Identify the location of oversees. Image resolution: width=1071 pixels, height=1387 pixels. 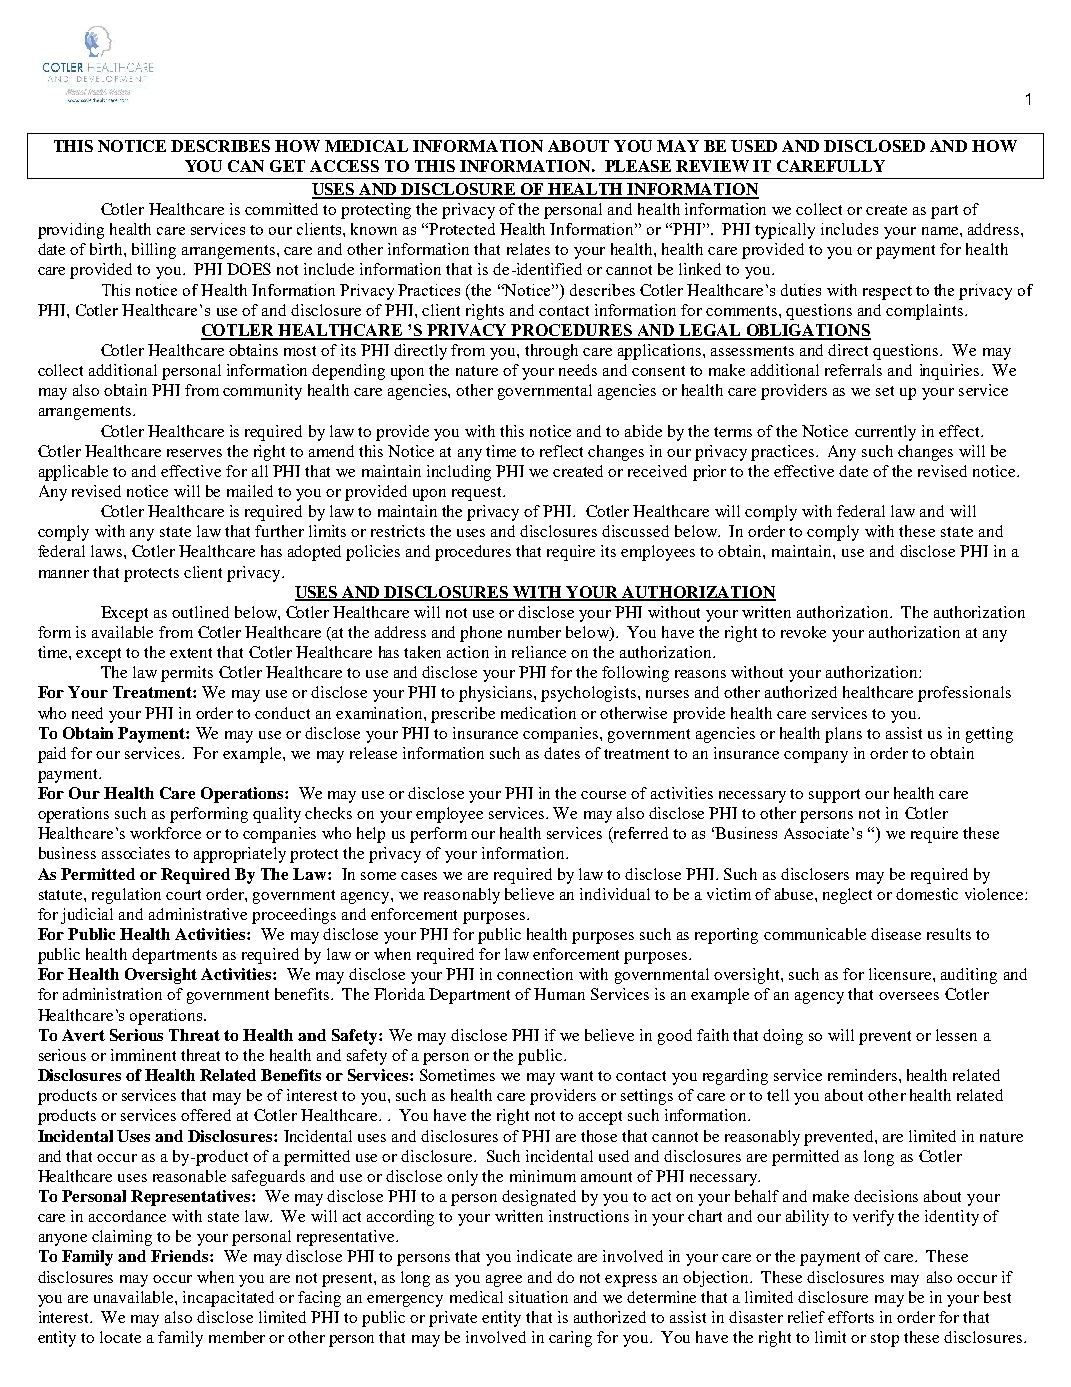
(909, 996).
